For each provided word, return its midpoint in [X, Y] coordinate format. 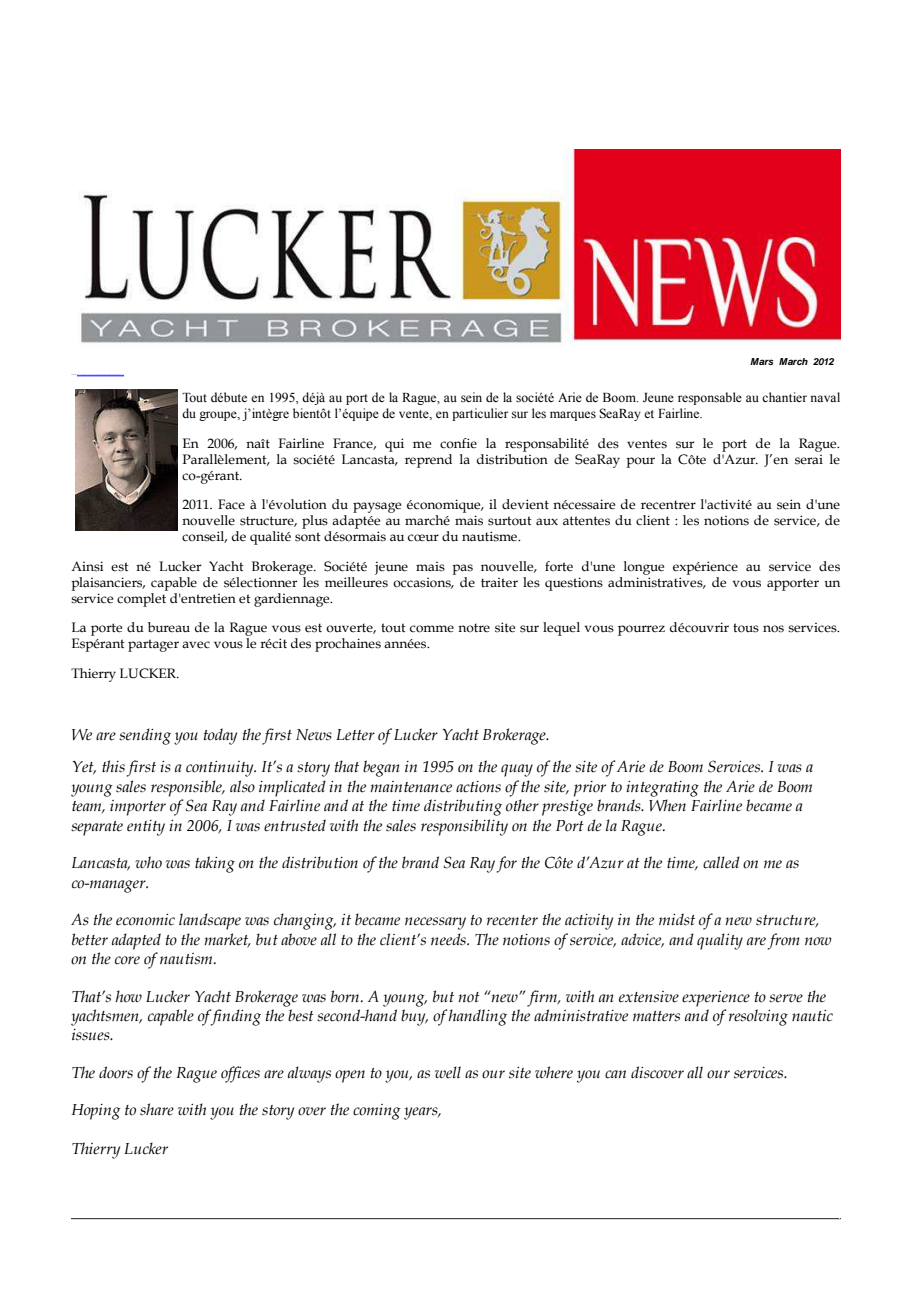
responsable [710, 398]
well [448, 1072]
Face [231, 504]
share [157, 1109]
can [615, 1074]
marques [573, 416]
